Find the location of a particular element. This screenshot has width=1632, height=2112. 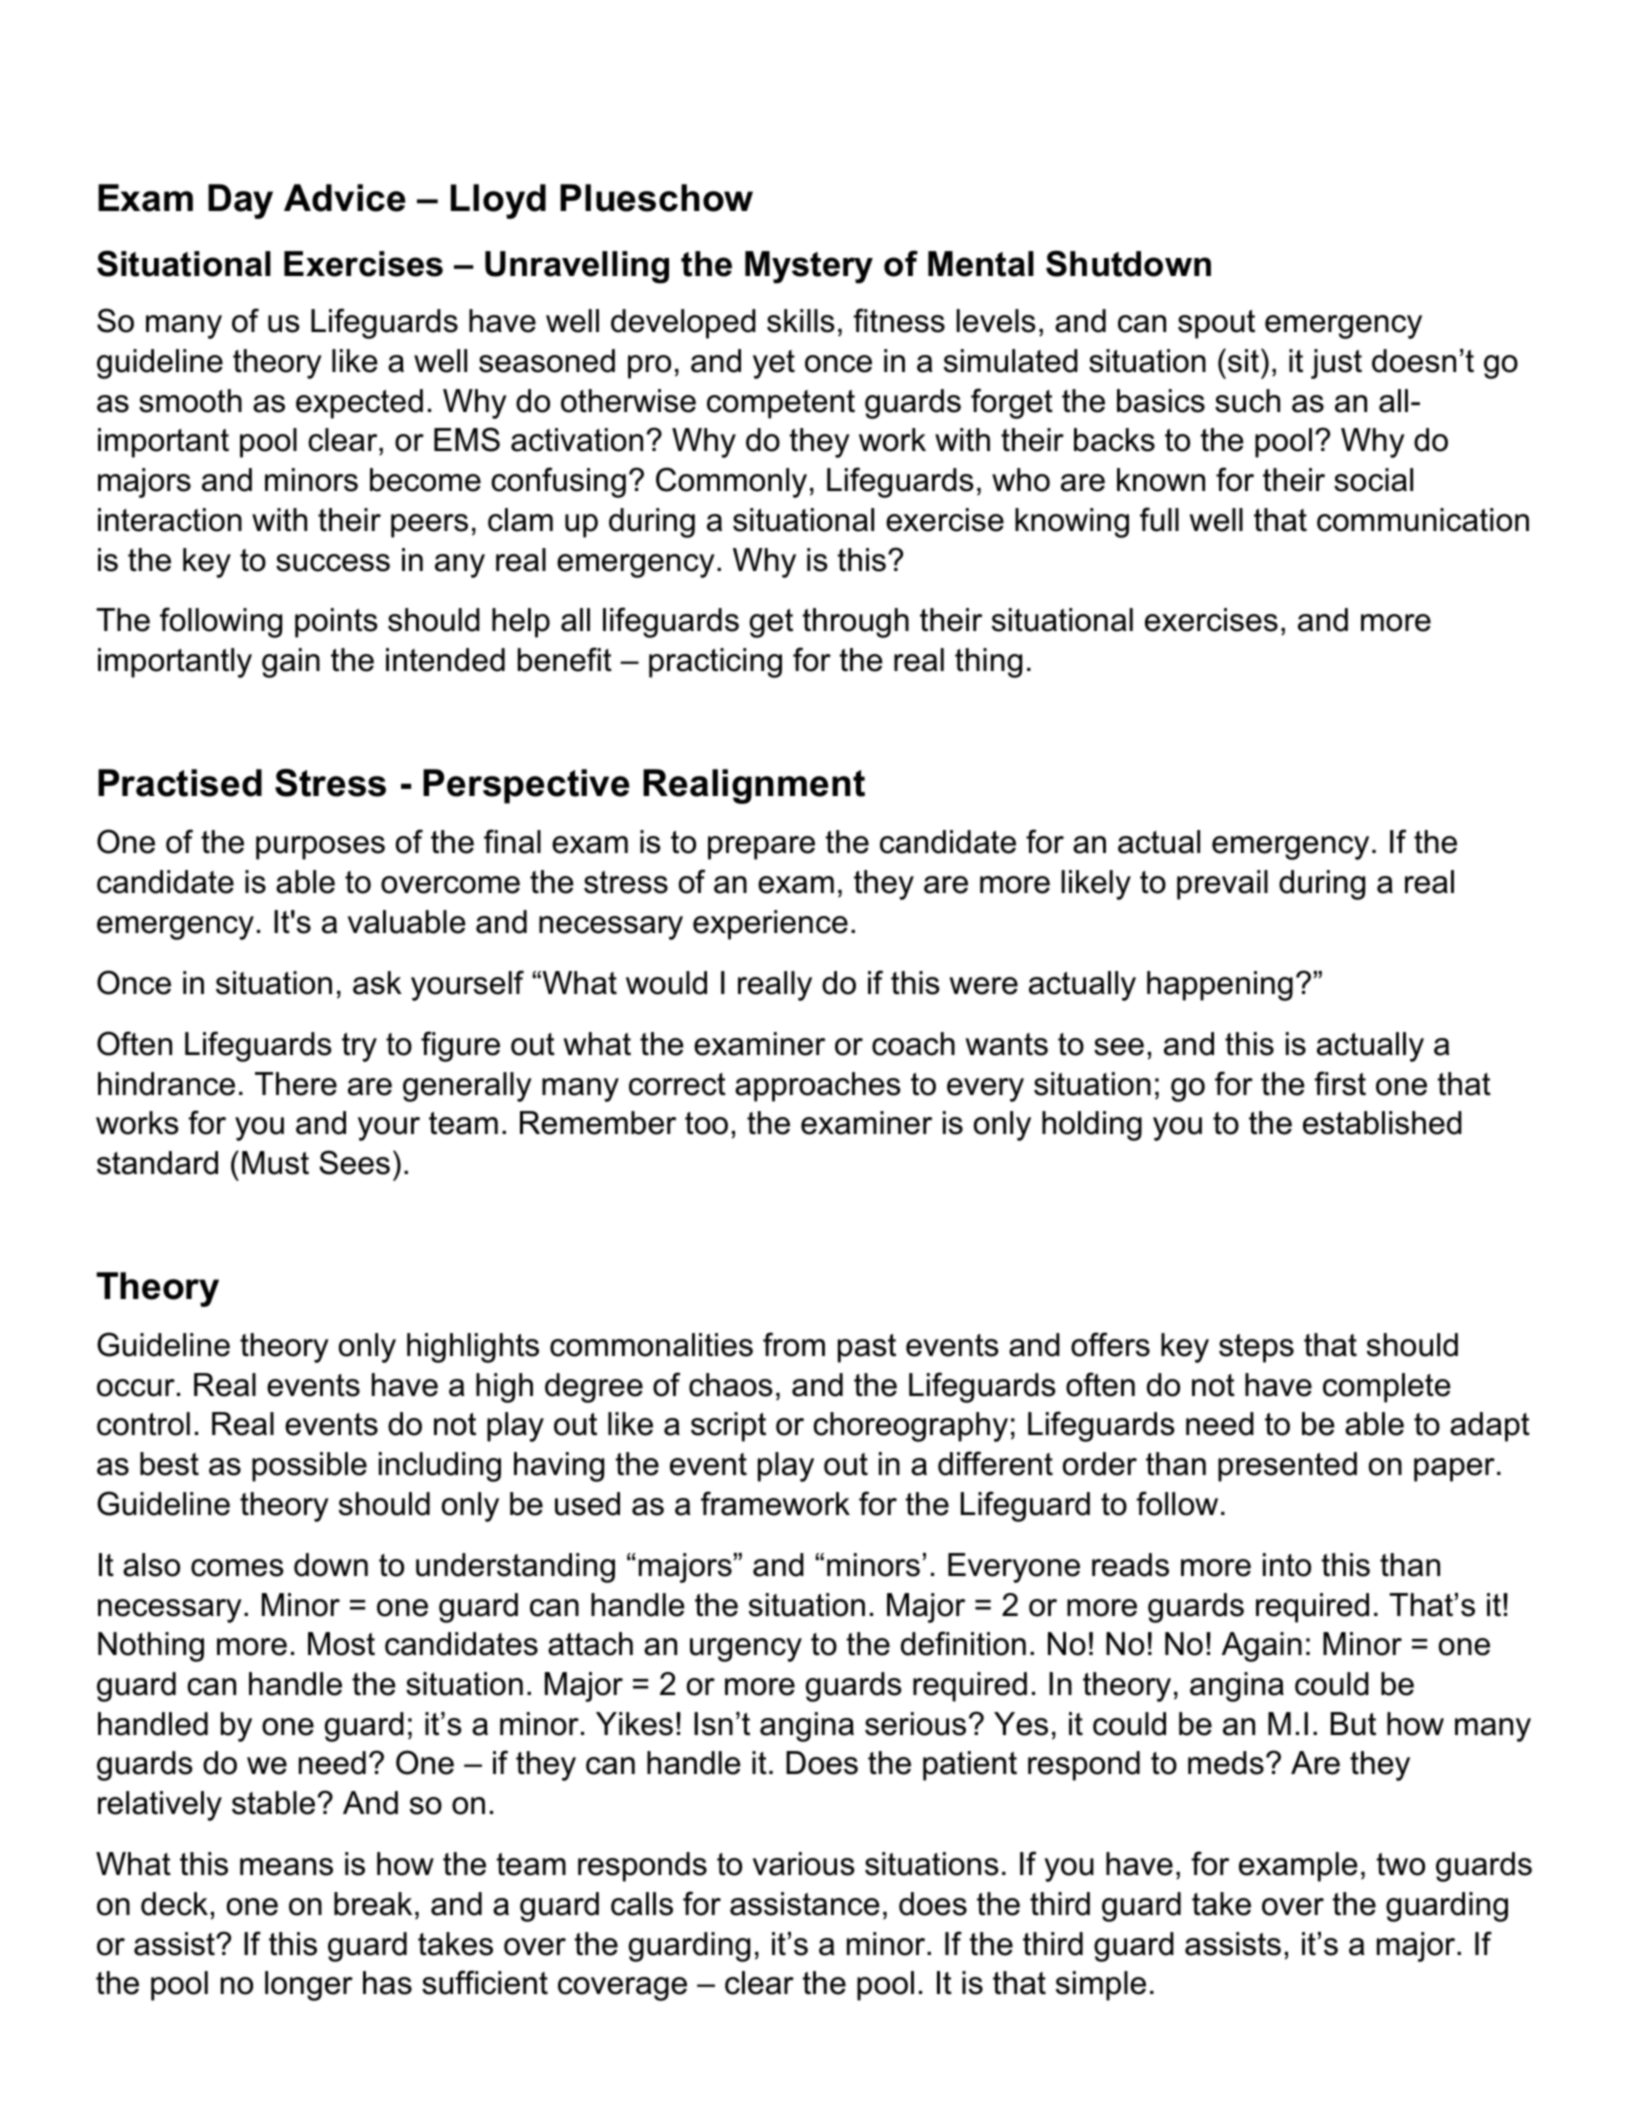

possible is located at coordinates (309, 1467).
